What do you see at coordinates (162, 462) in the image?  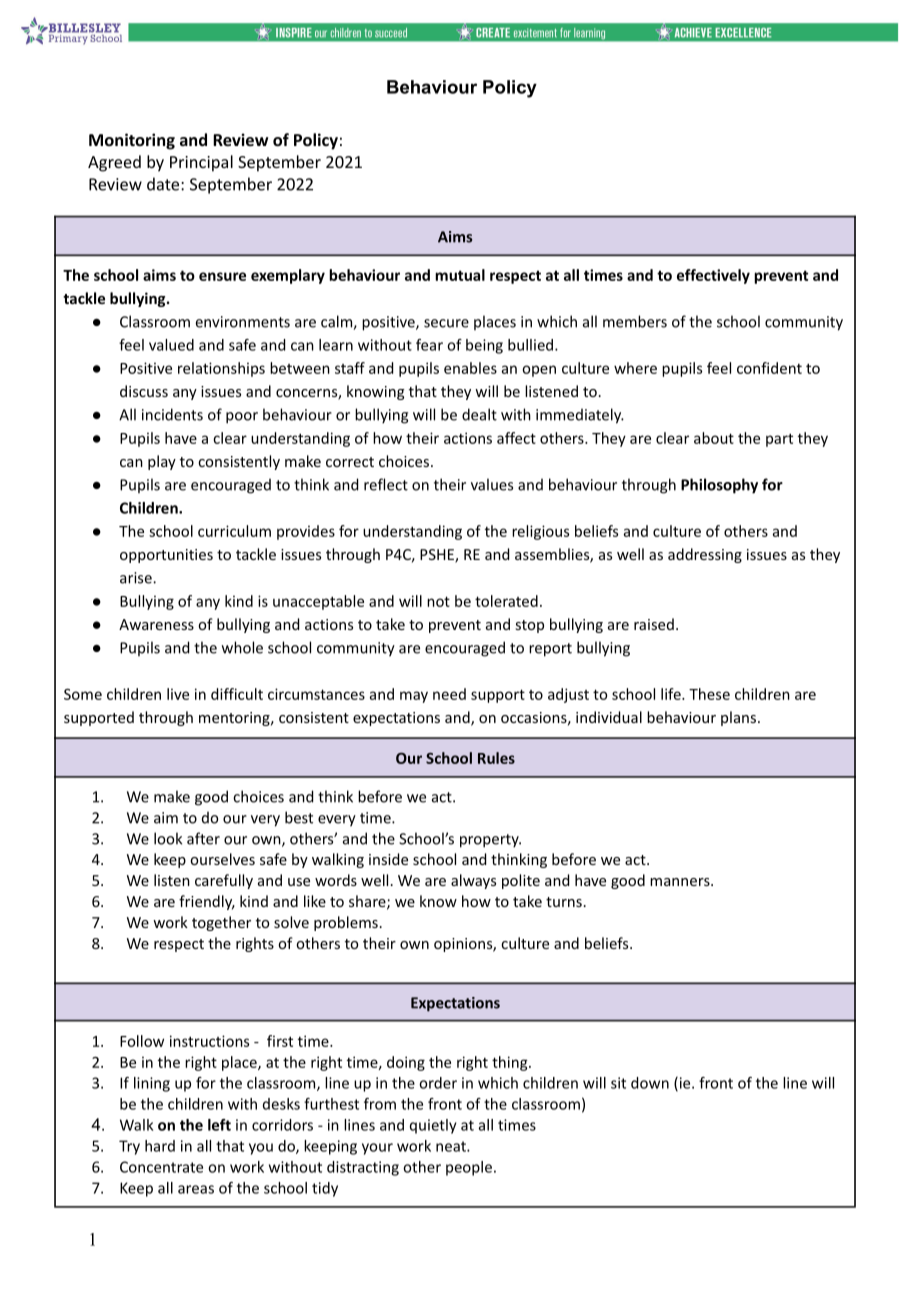 I see `play` at bounding box center [162, 462].
